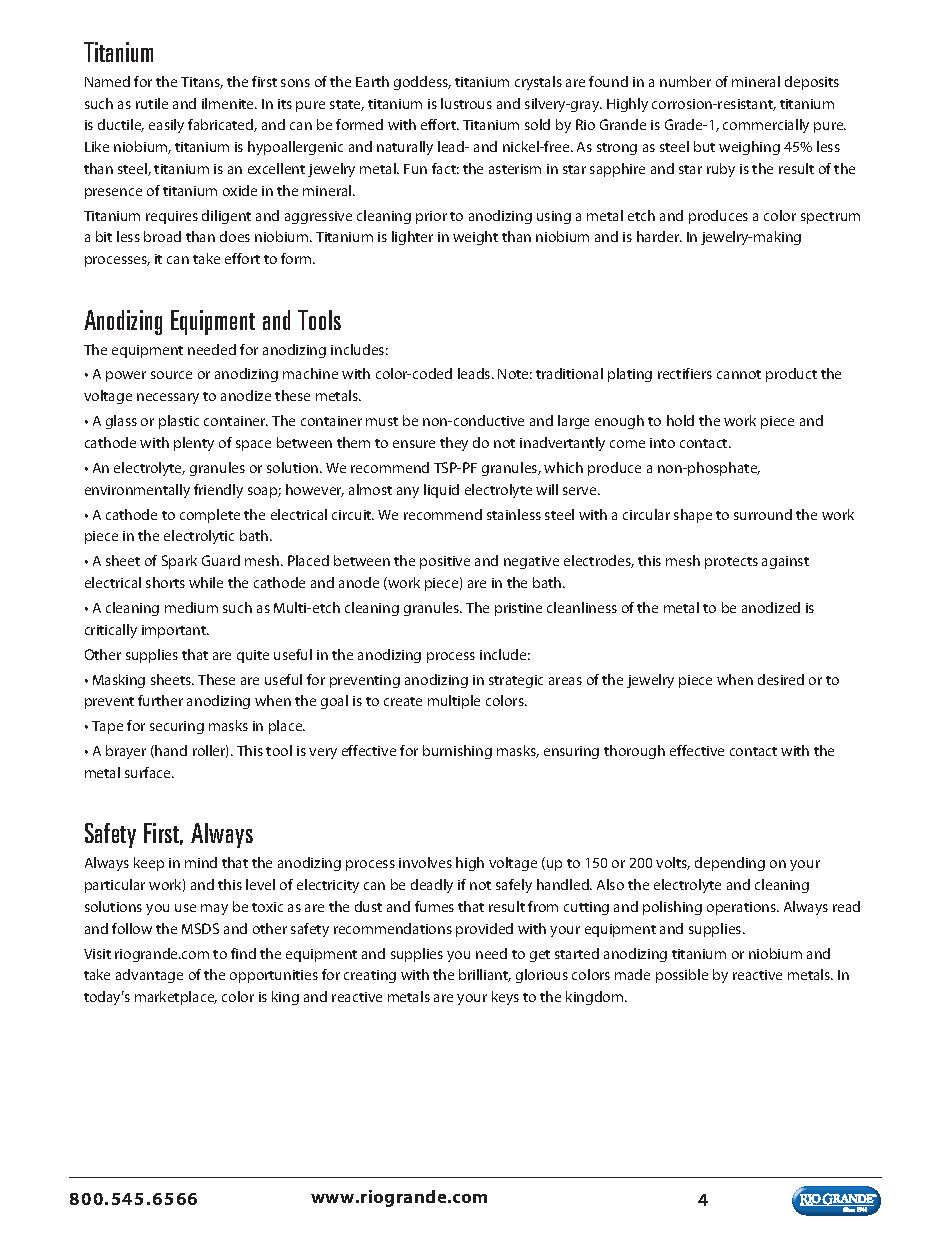 This image has height=1233, width=952. I want to click on Note, so click(515, 374).
